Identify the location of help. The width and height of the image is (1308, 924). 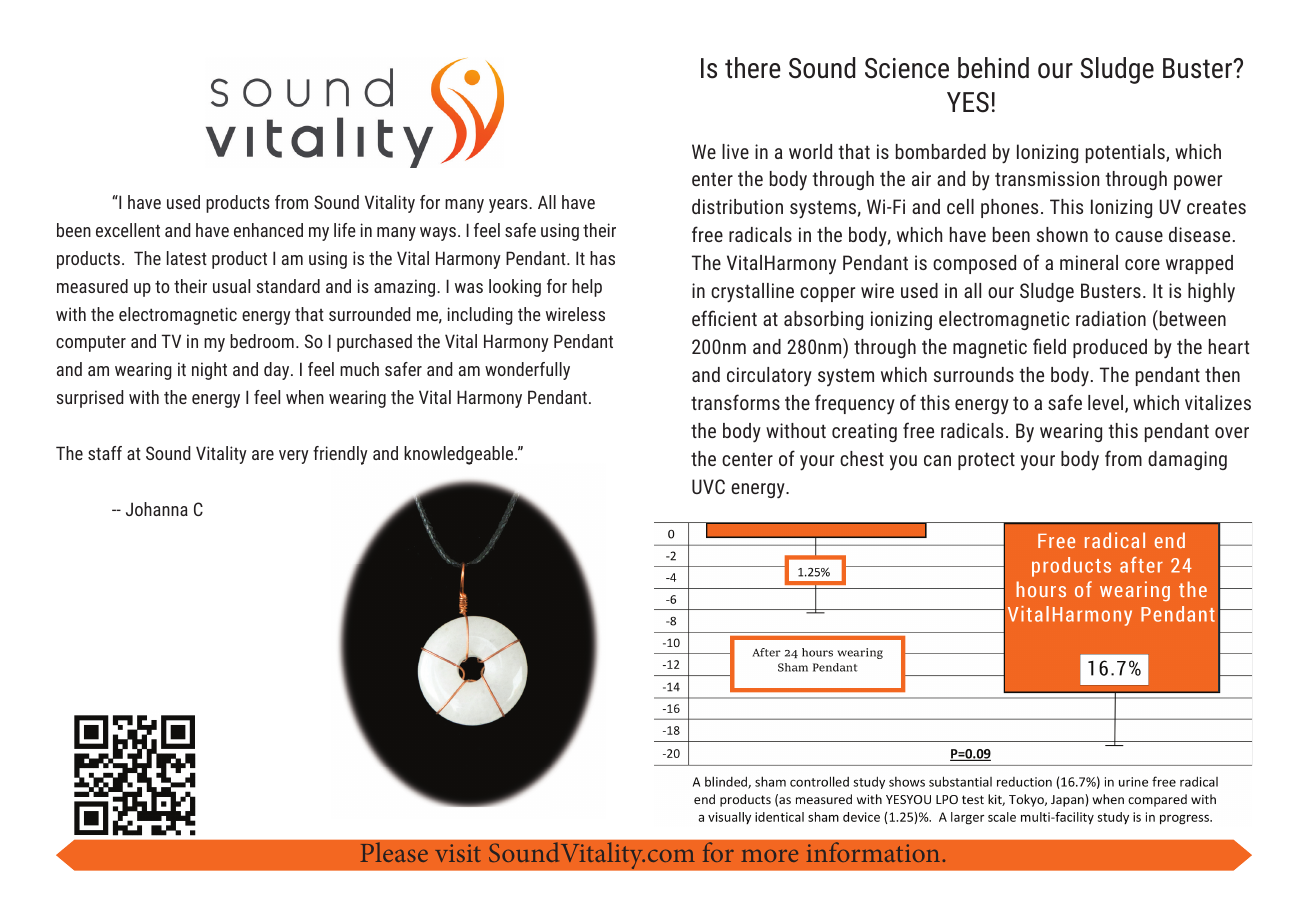
(587, 288).
